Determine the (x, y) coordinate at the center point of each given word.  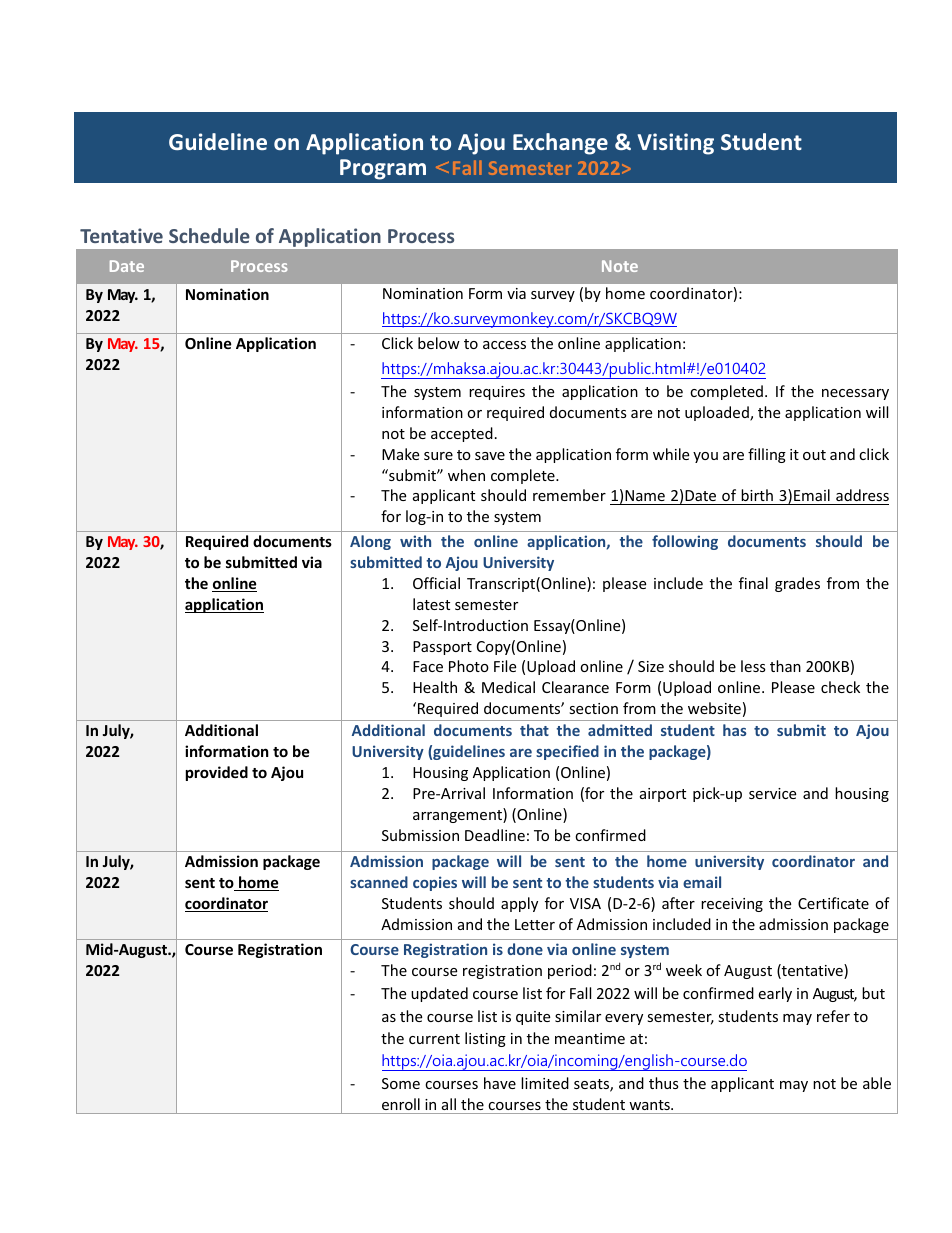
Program (383, 169)
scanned (379, 882)
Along (370, 542)
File (505, 666)
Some (401, 1083)
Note (620, 266)
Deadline (495, 835)
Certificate (833, 903)
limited (545, 1083)
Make (400, 454)
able (877, 1083)
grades (797, 584)
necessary (855, 394)
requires (497, 393)
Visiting (676, 144)
